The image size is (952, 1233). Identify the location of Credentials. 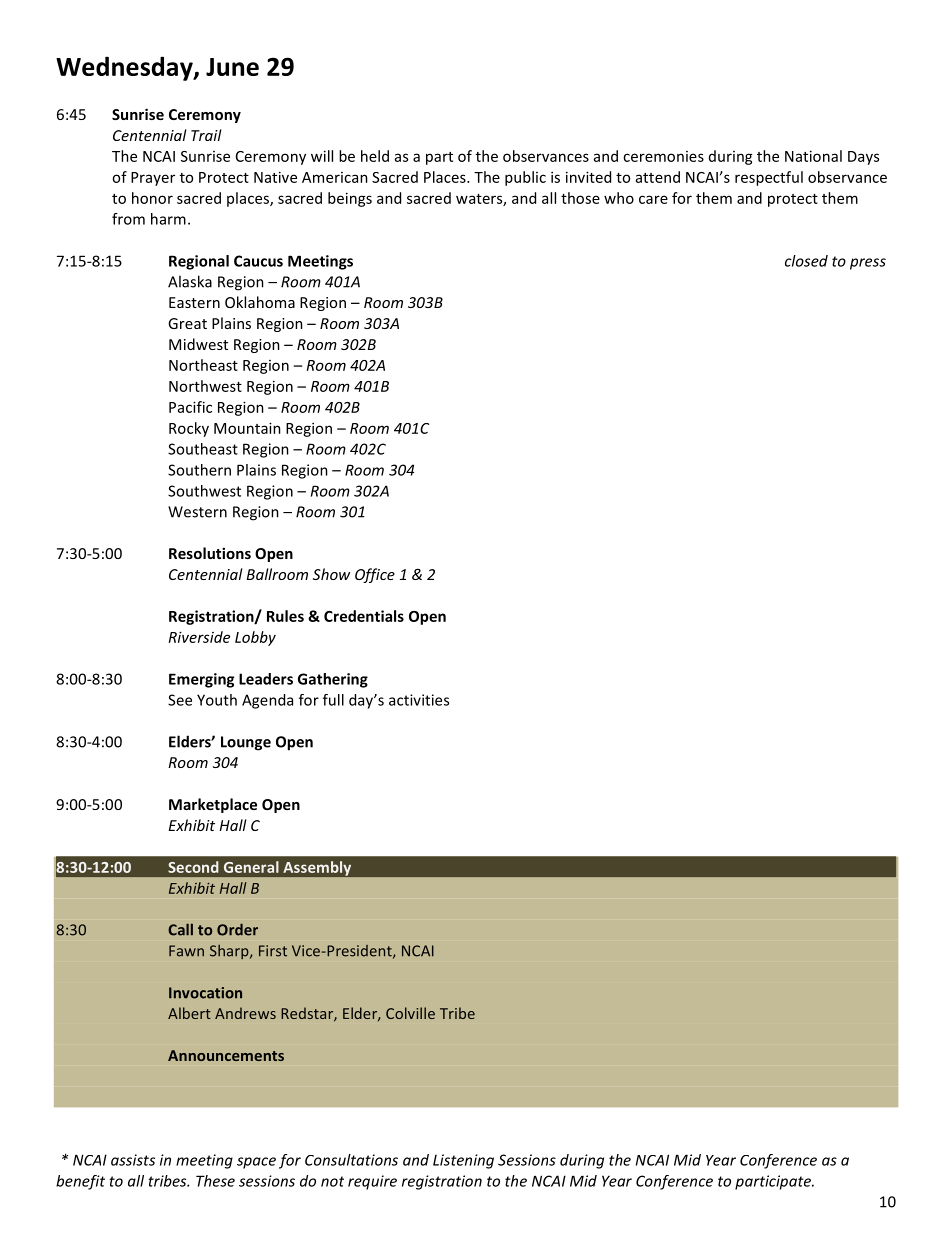
(364, 616).
